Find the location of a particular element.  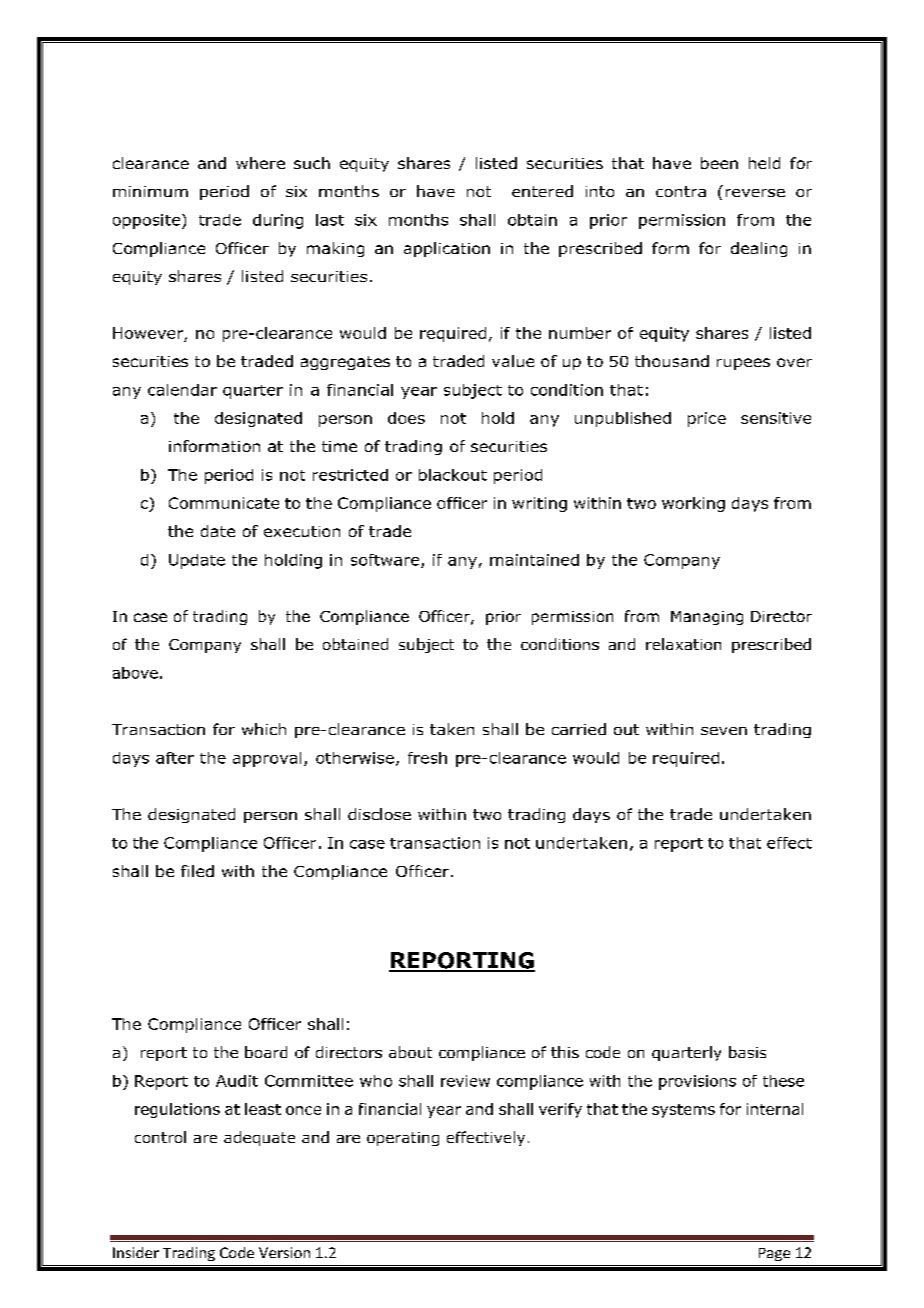

Communicate is located at coordinates (224, 503).
